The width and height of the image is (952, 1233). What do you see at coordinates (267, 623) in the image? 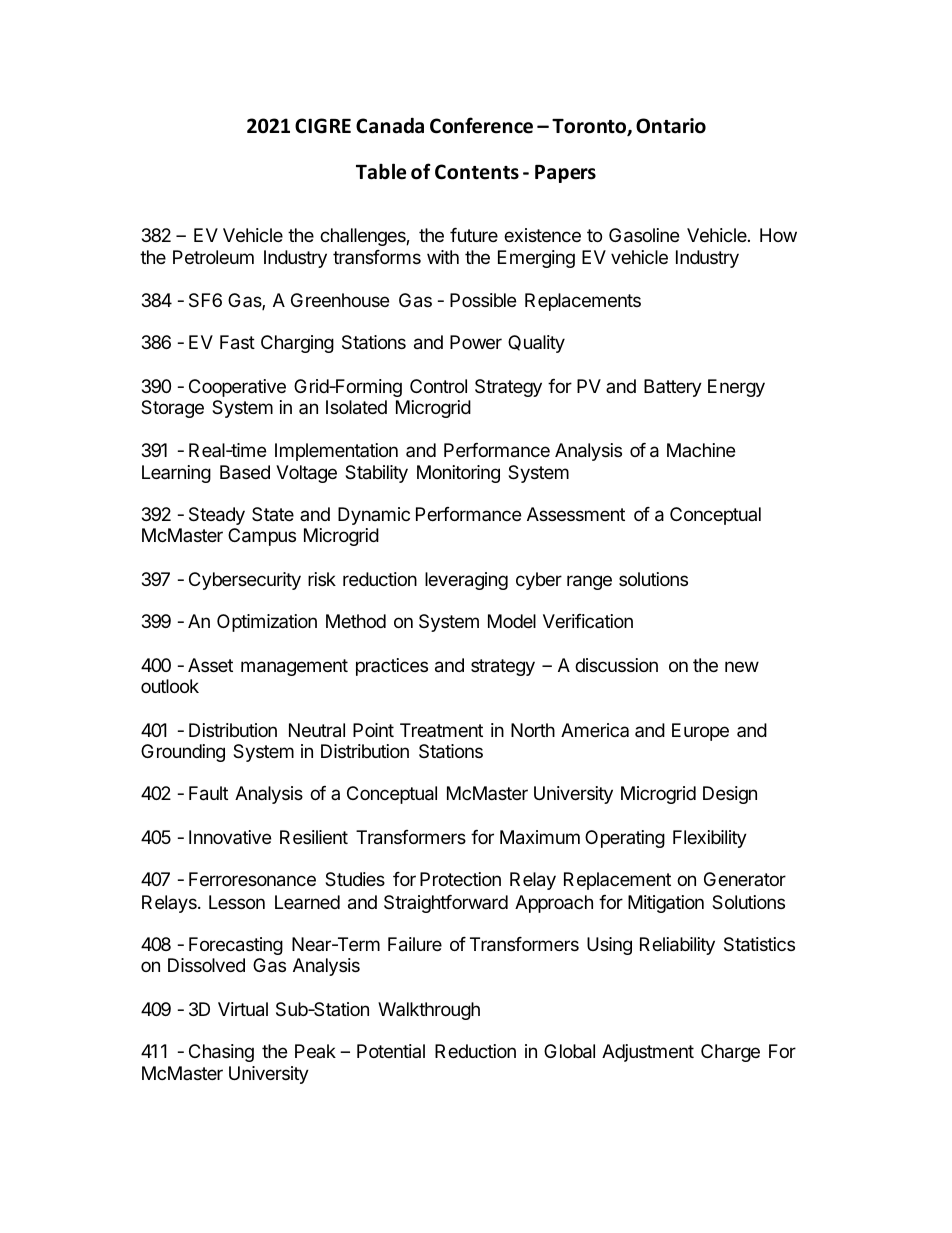
I see `Optimization` at bounding box center [267, 623].
